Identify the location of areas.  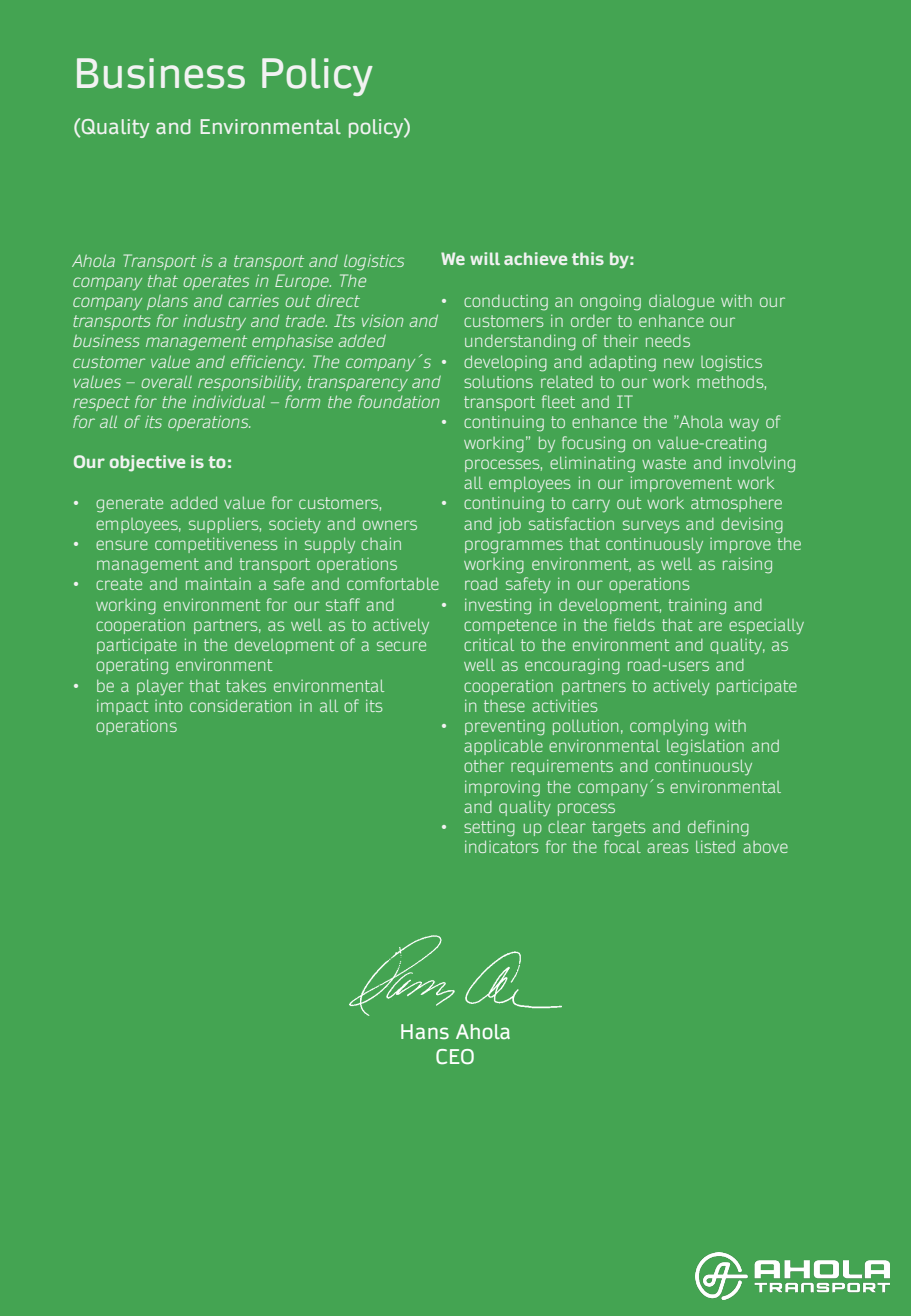
(668, 848).
